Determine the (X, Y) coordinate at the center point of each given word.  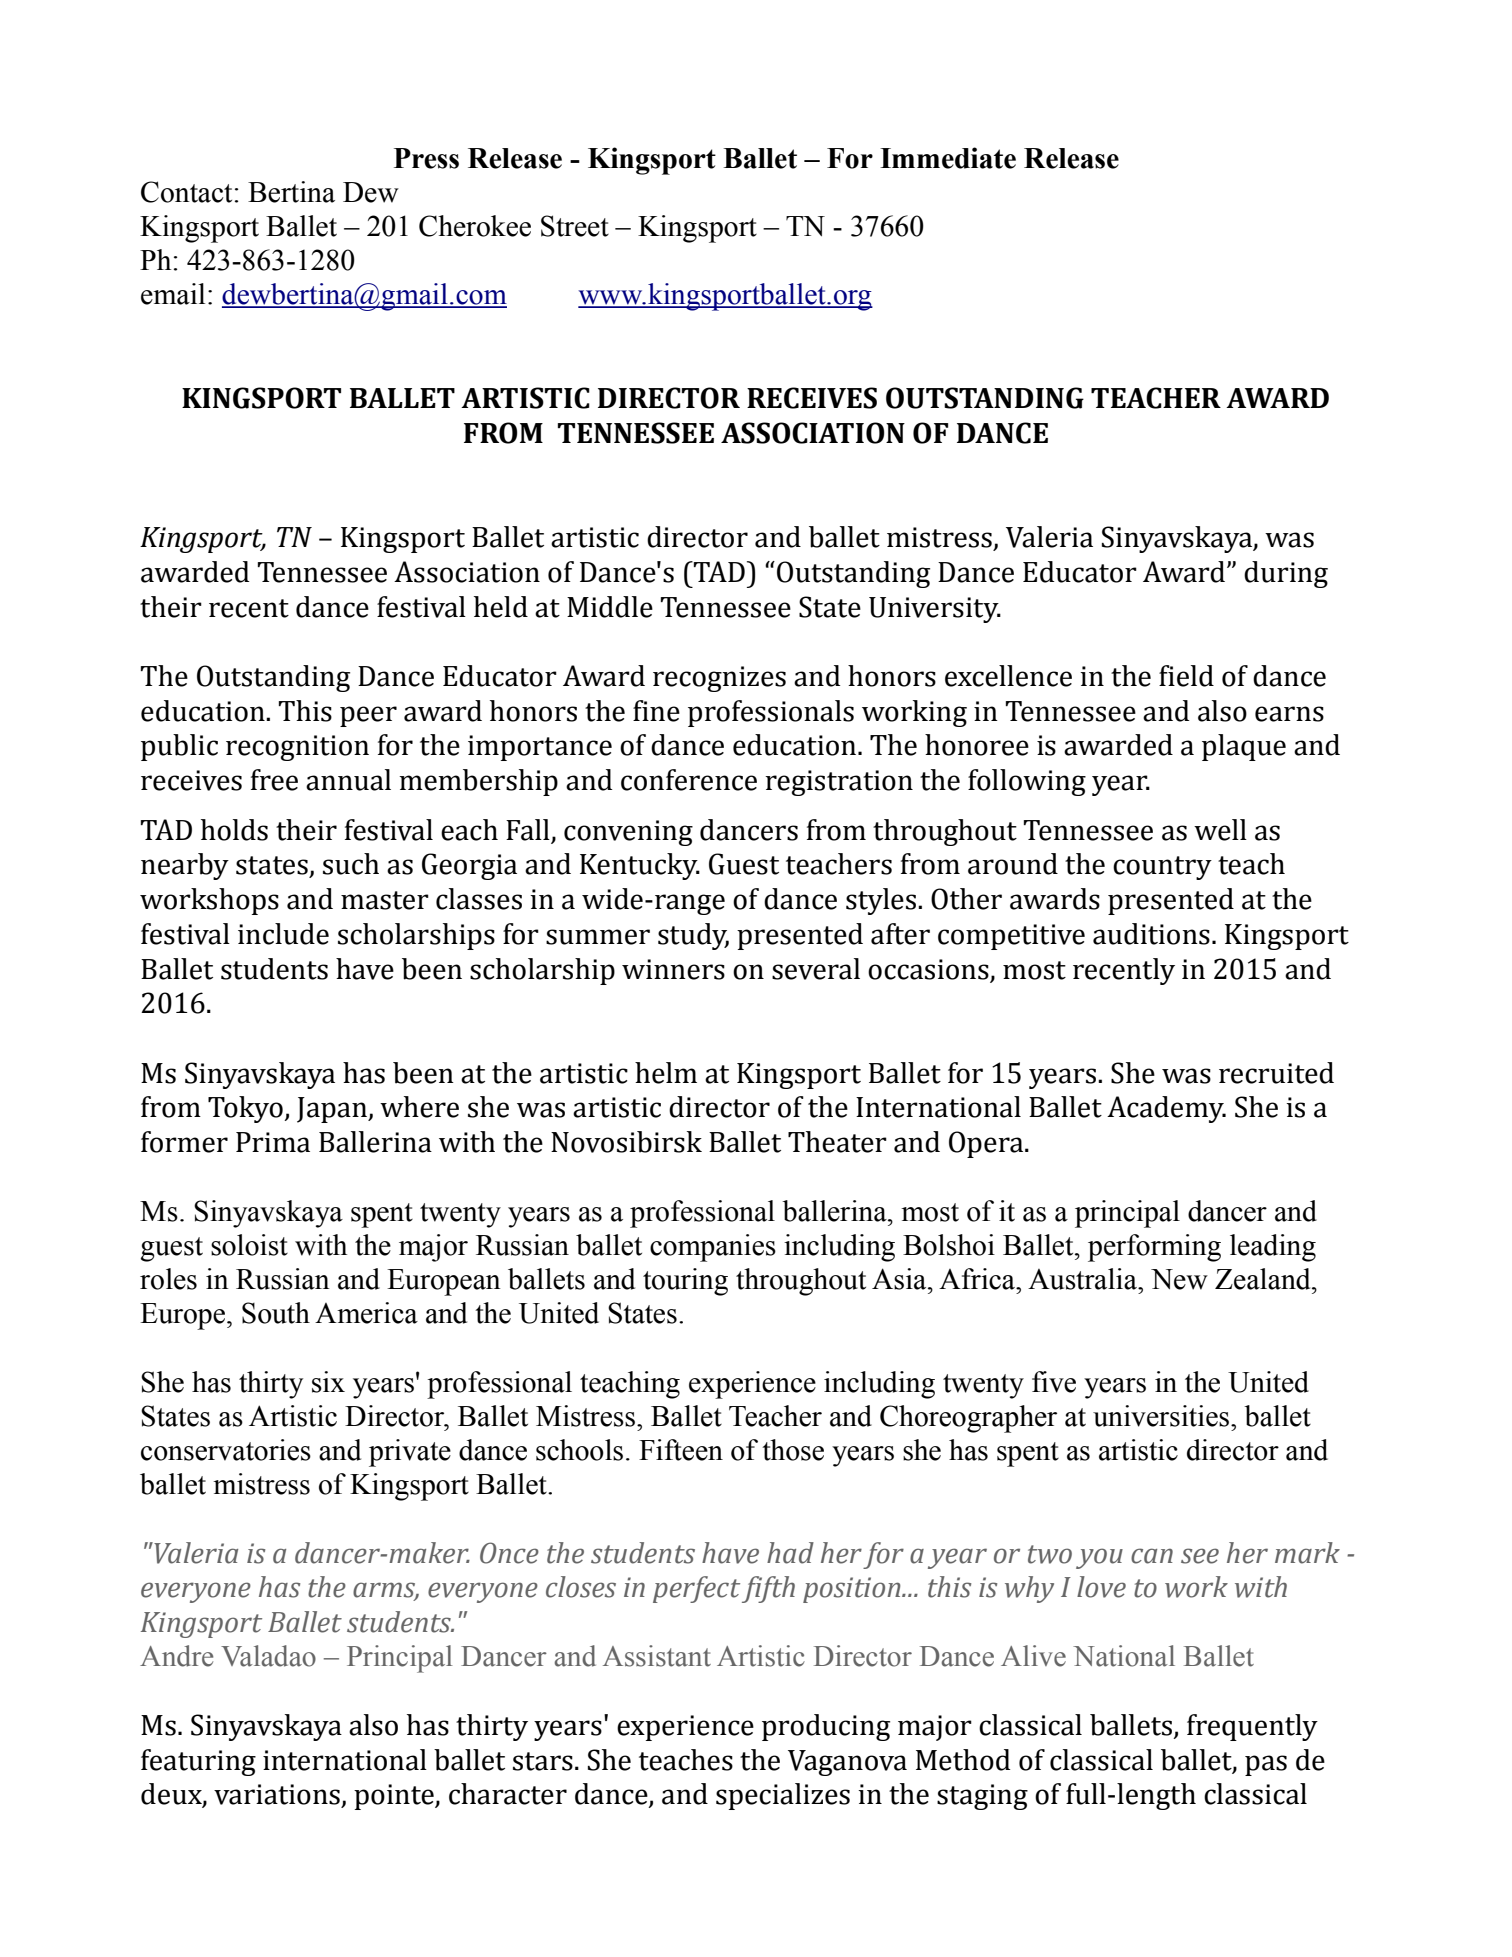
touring (685, 1282)
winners (673, 969)
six (328, 1382)
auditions (1151, 934)
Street (575, 226)
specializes (783, 1796)
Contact (186, 192)
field (1186, 676)
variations (277, 1794)
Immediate (948, 158)
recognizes (719, 679)
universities (1161, 1416)
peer (368, 716)
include (283, 934)
